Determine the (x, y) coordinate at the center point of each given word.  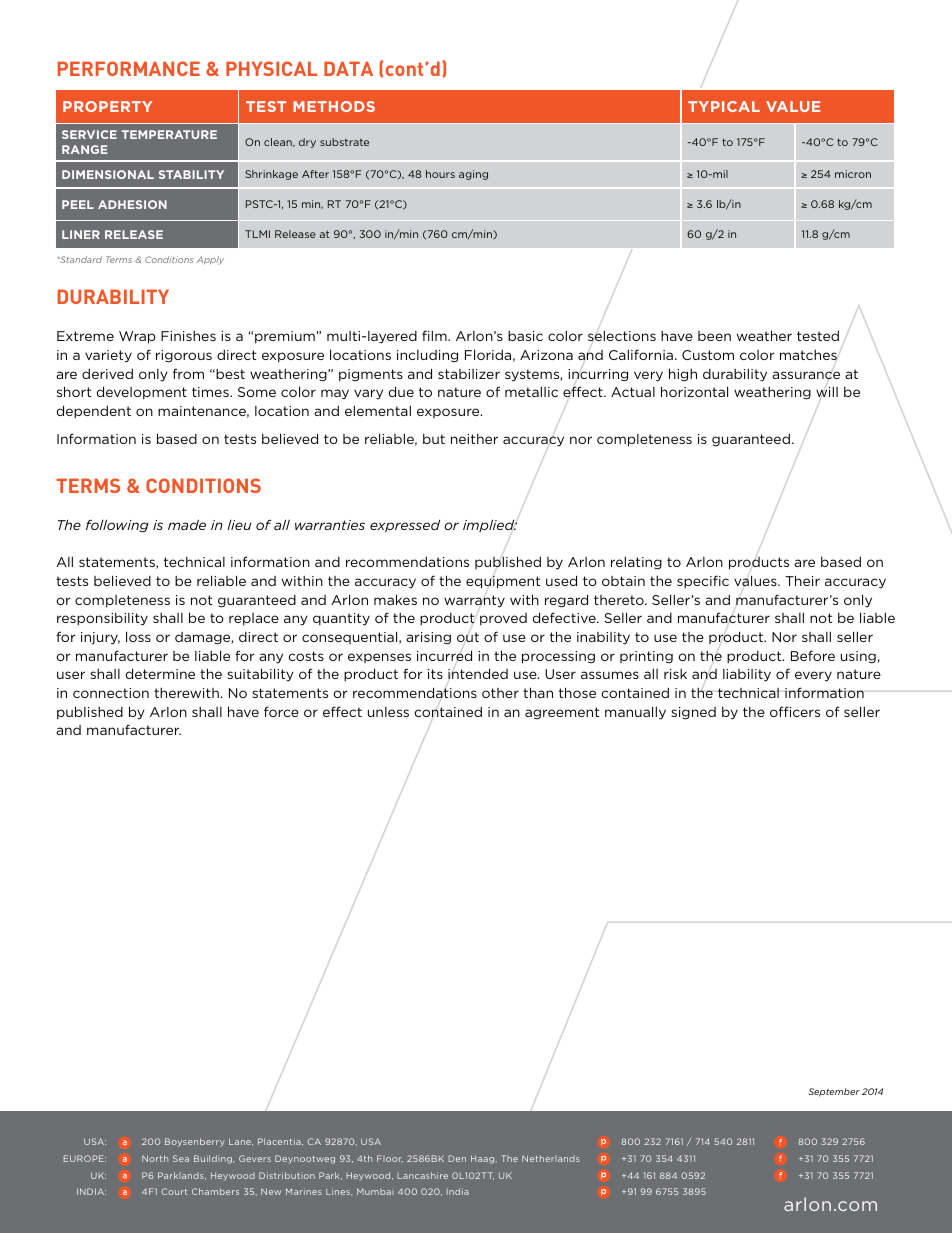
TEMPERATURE (169, 134)
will (827, 391)
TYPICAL (724, 106)
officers (795, 711)
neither (474, 439)
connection (111, 693)
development (142, 392)
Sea (181, 1158)
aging (473, 175)
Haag (484, 1159)
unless (388, 712)
